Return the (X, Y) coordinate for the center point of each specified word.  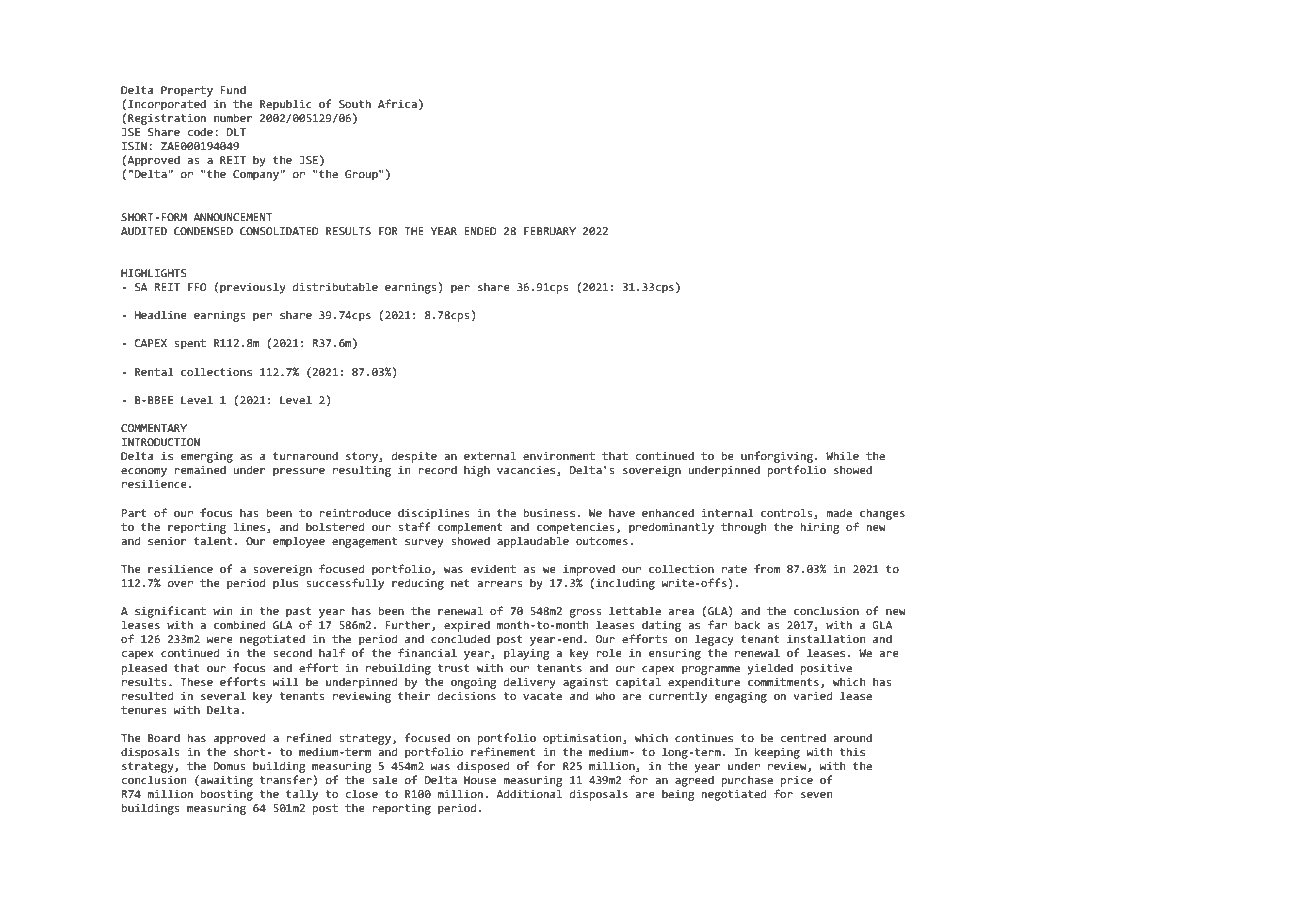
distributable (335, 287)
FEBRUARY (550, 231)
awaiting (226, 781)
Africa (397, 103)
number (233, 117)
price (797, 781)
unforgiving (777, 457)
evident (493, 569)
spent (190, 344)
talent (213, 540)
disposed (483, 767)
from (767, 568)
